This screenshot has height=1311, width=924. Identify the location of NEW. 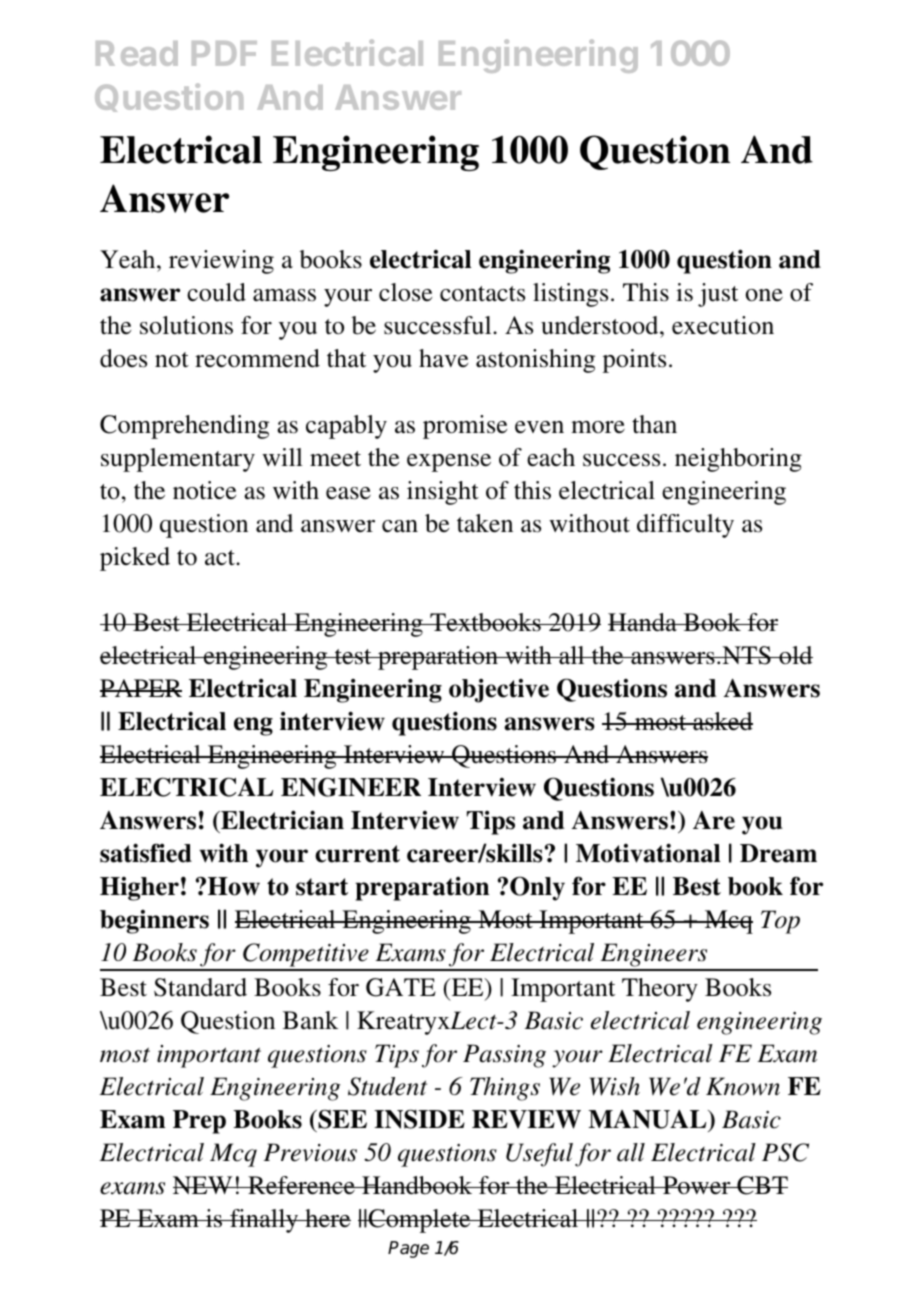
(204, 1185).
